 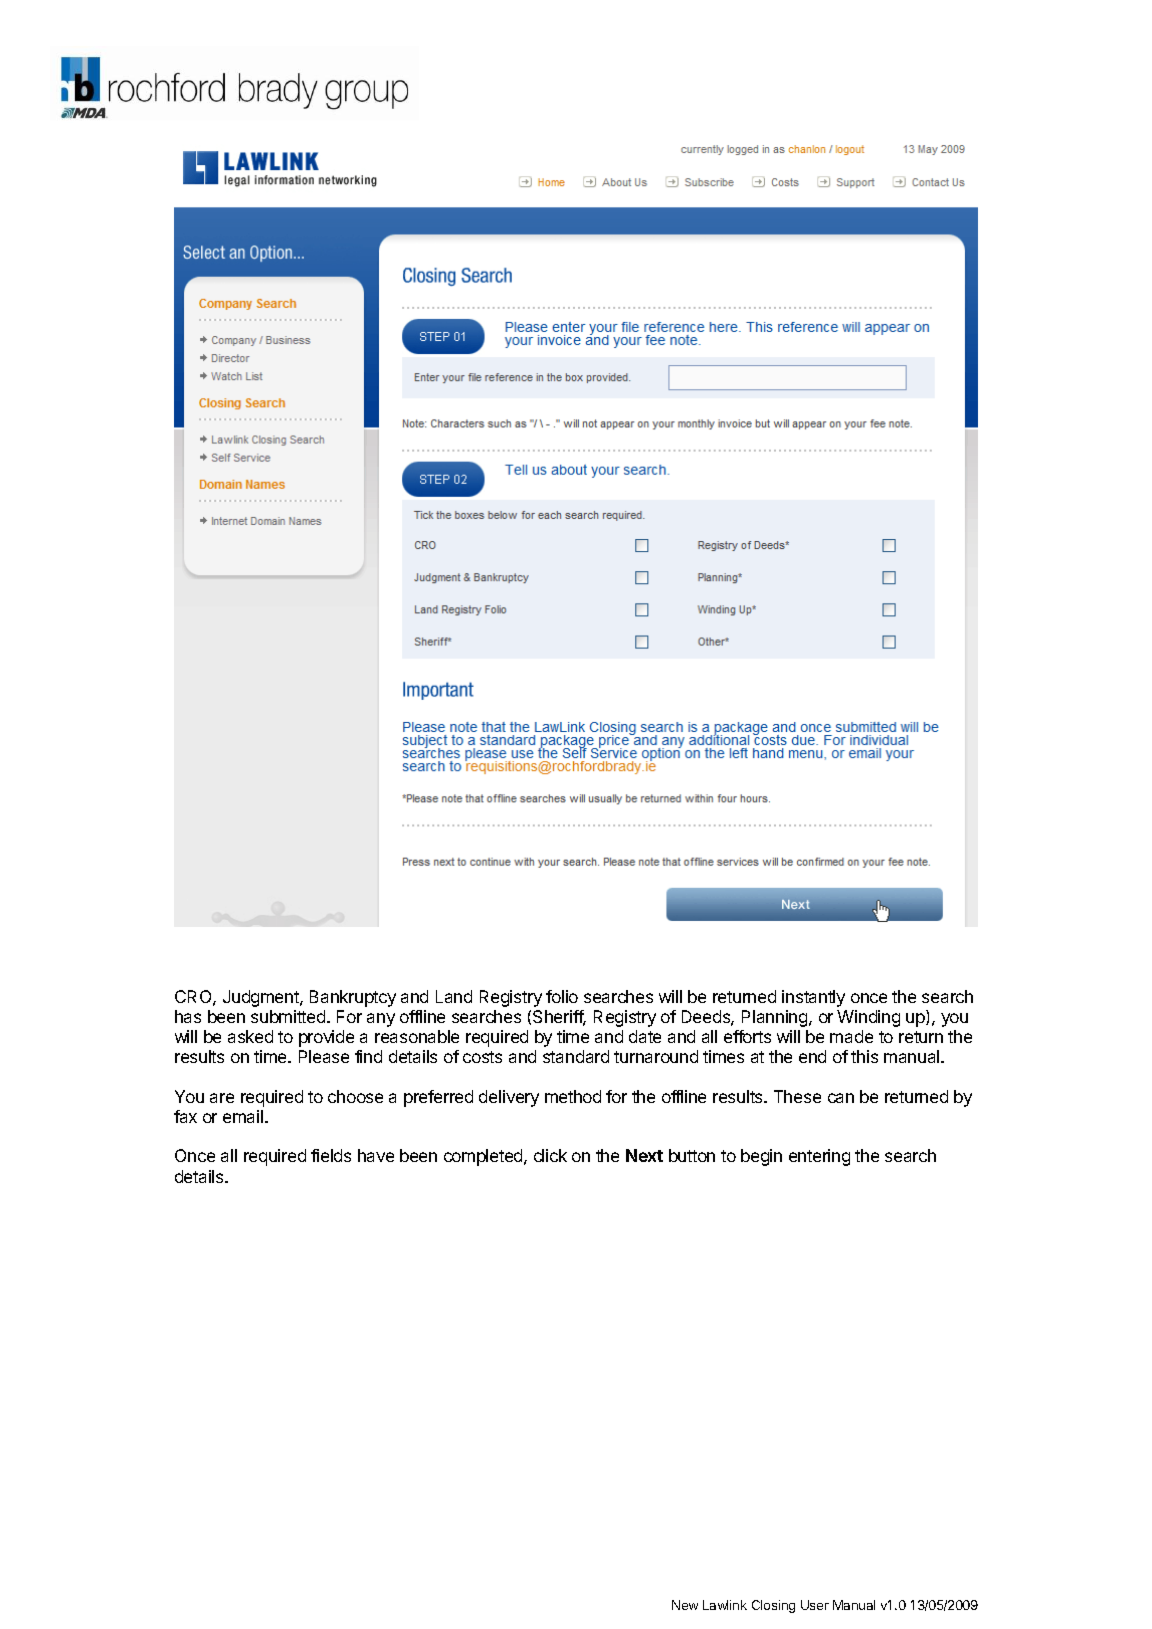 I want to click on Planning, so click(x=776, y=1018).
